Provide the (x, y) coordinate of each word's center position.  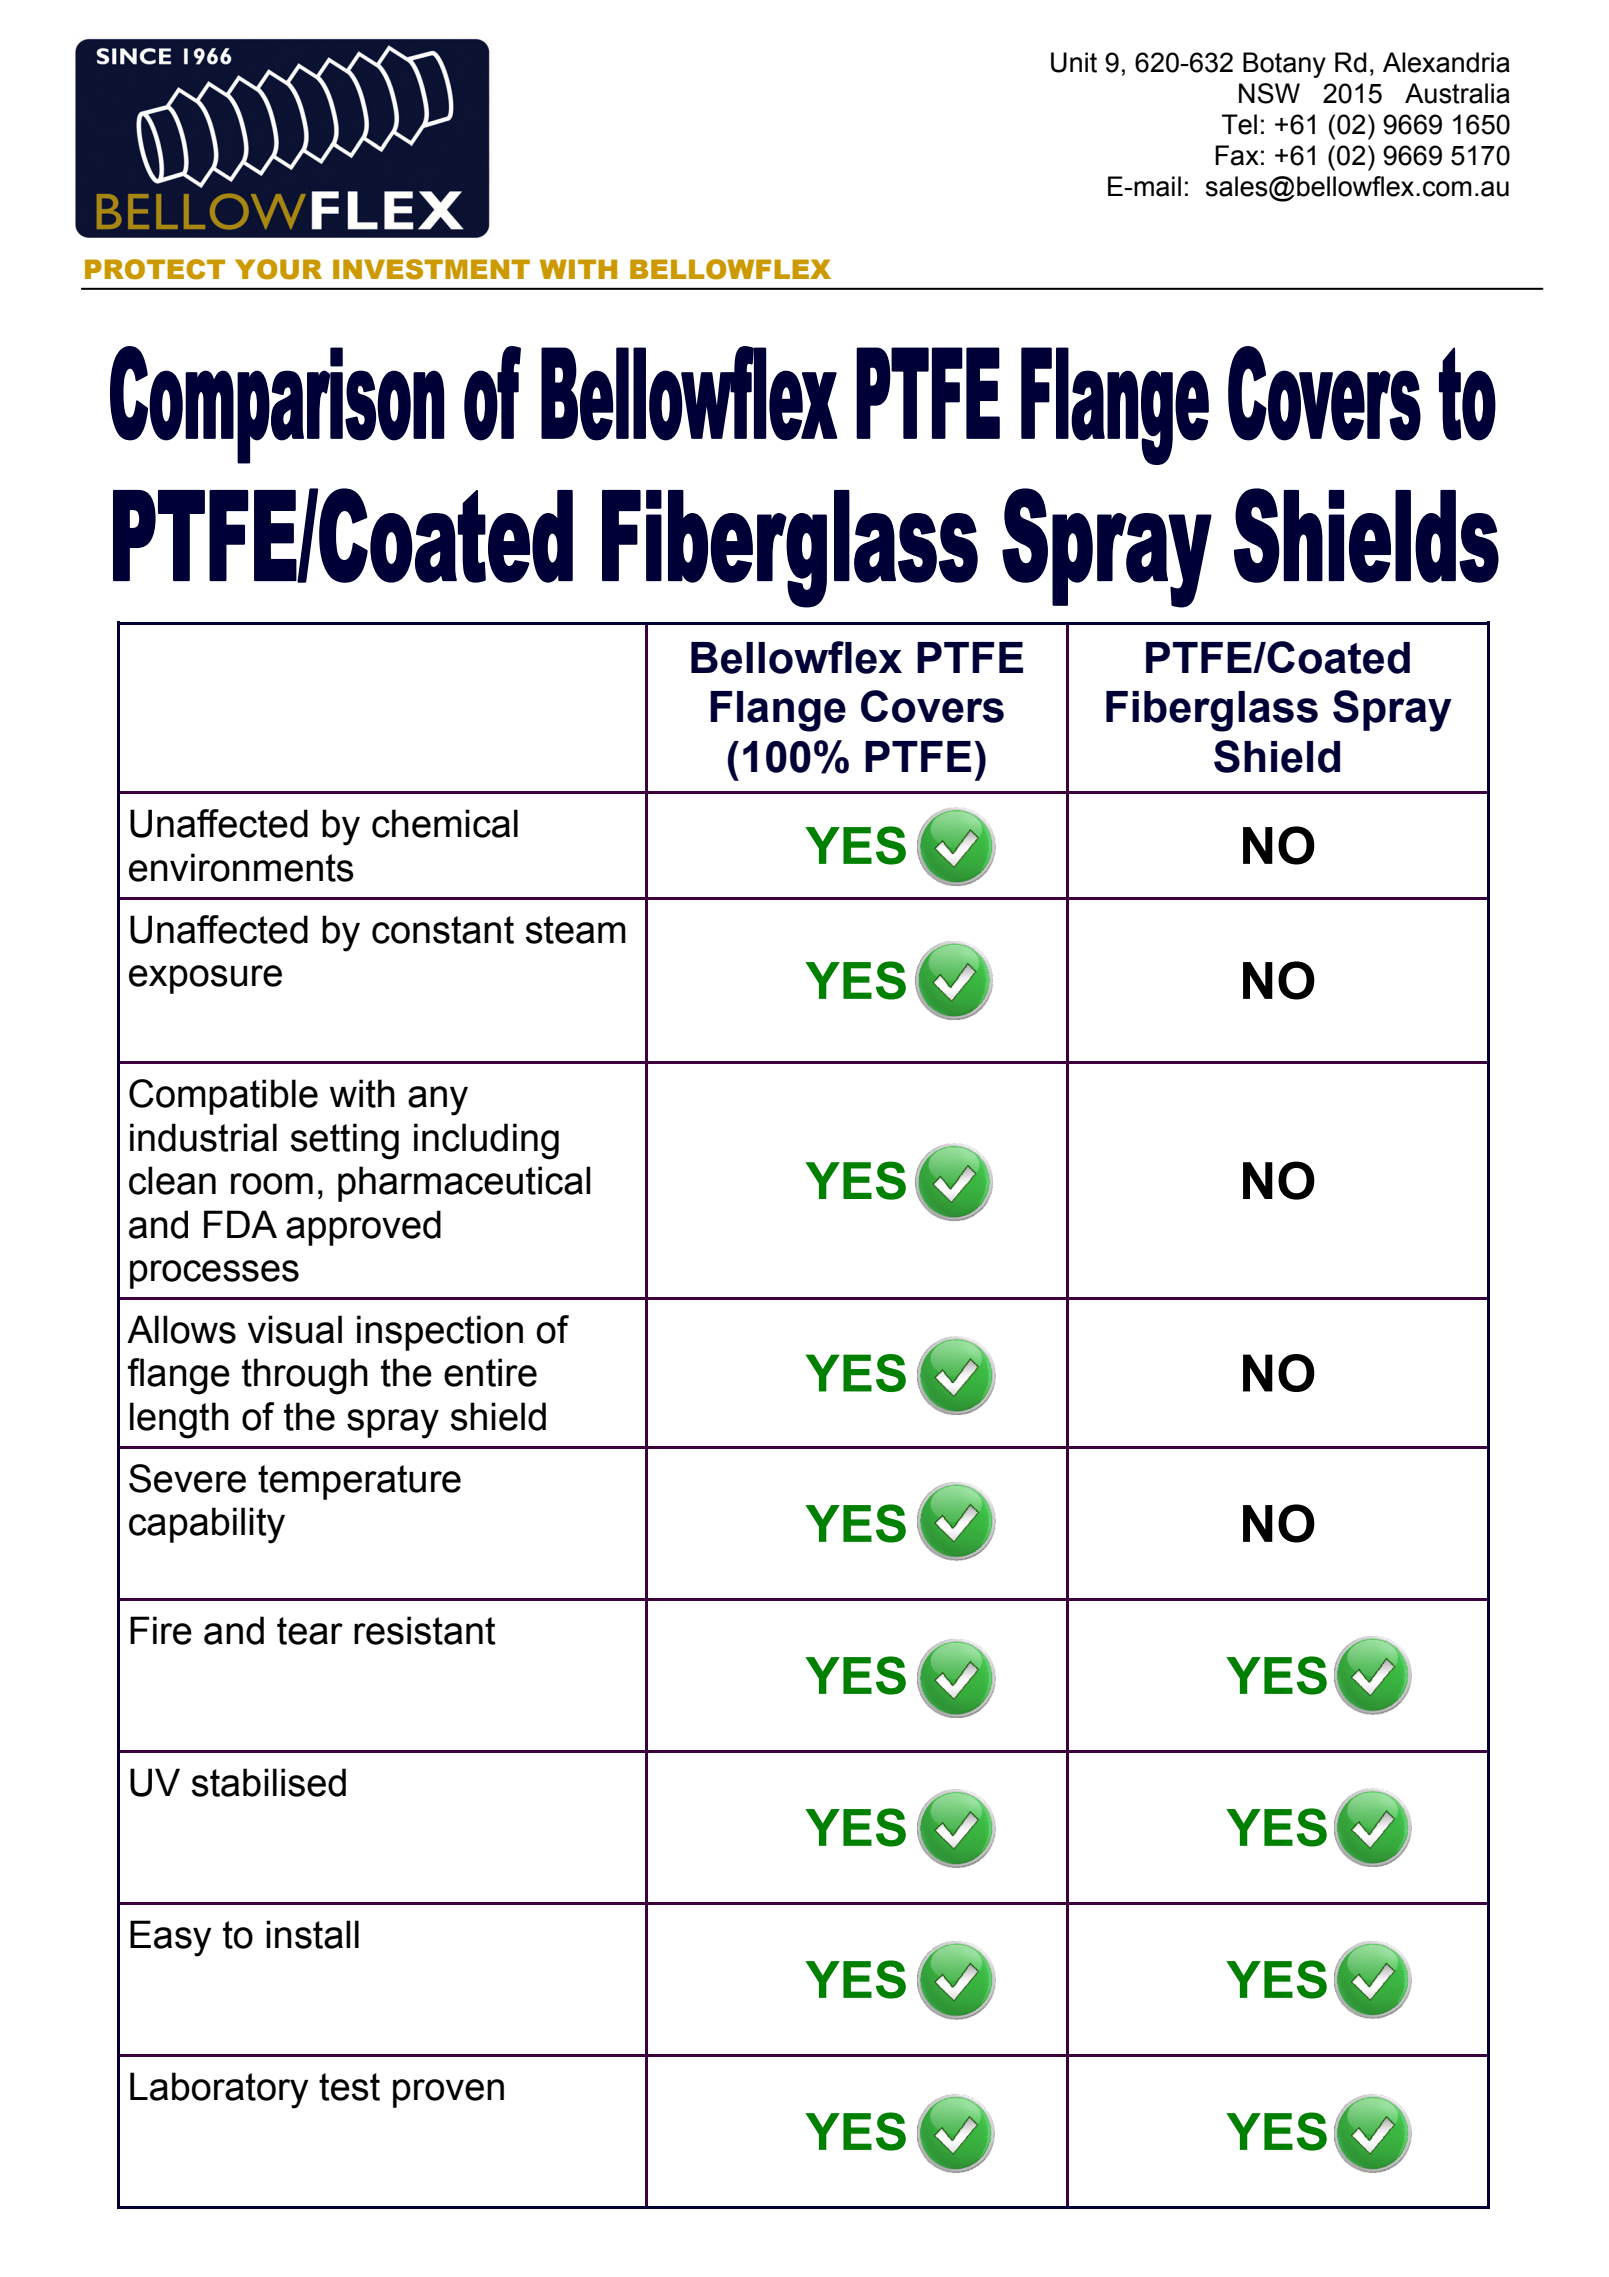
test (349, 2087)
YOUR (278, 269)
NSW (1269, 93)
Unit (1074, 62)
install (312, 1934)
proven (448, 2093)
